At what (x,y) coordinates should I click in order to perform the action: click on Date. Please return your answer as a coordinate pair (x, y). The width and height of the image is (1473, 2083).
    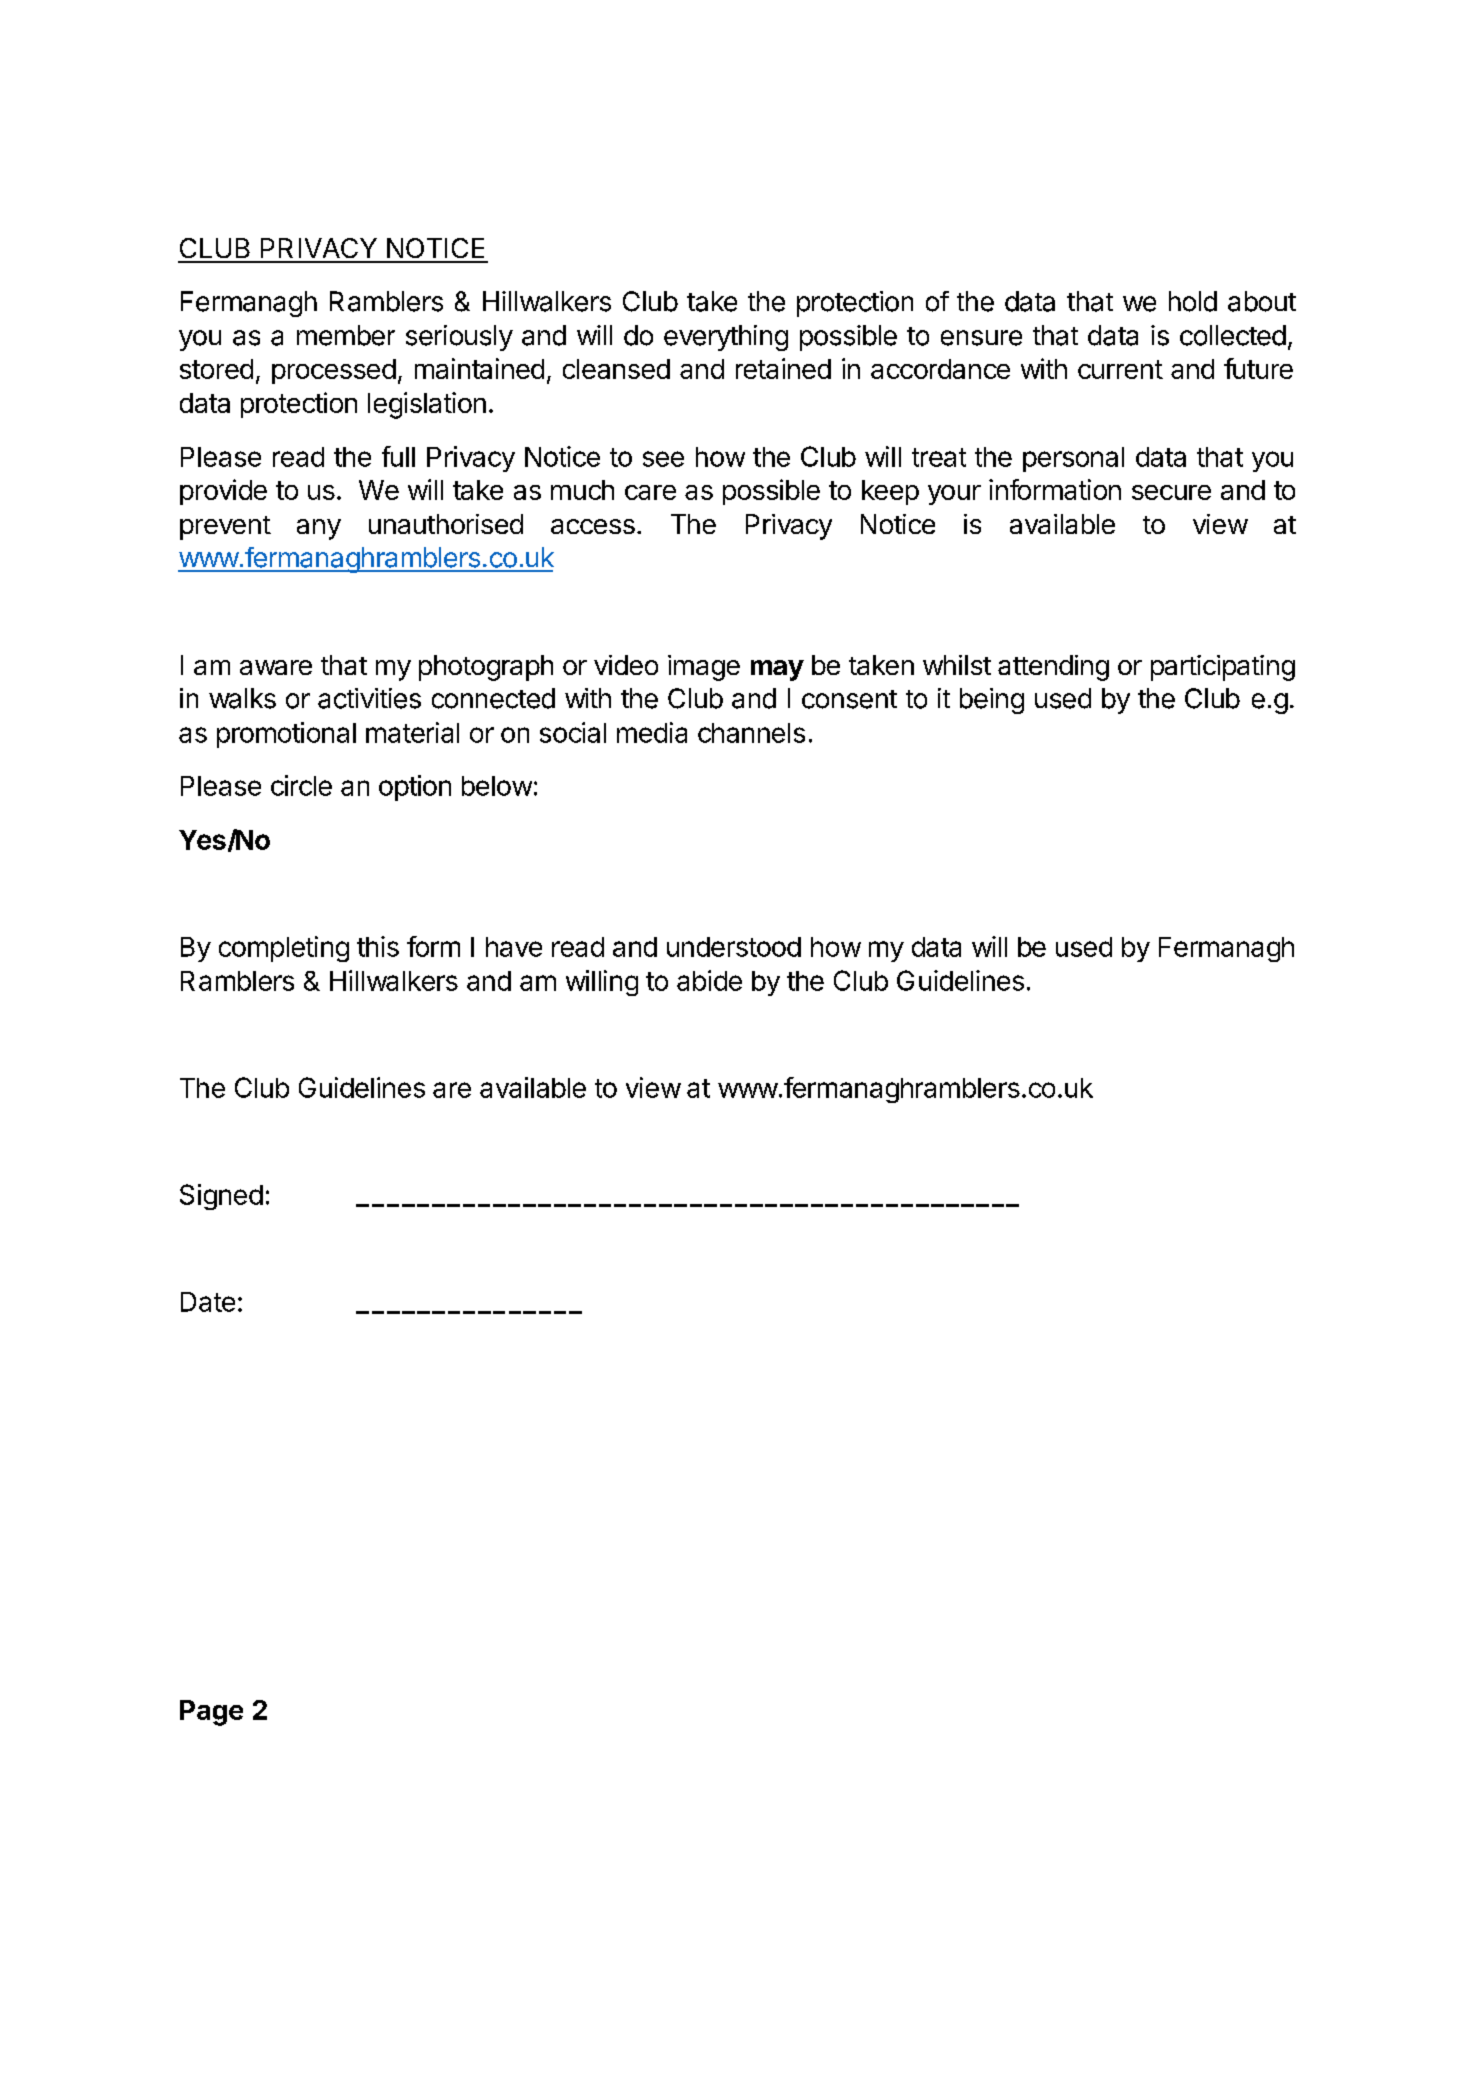
    Looking at the image, I should click on (208, 1302).
